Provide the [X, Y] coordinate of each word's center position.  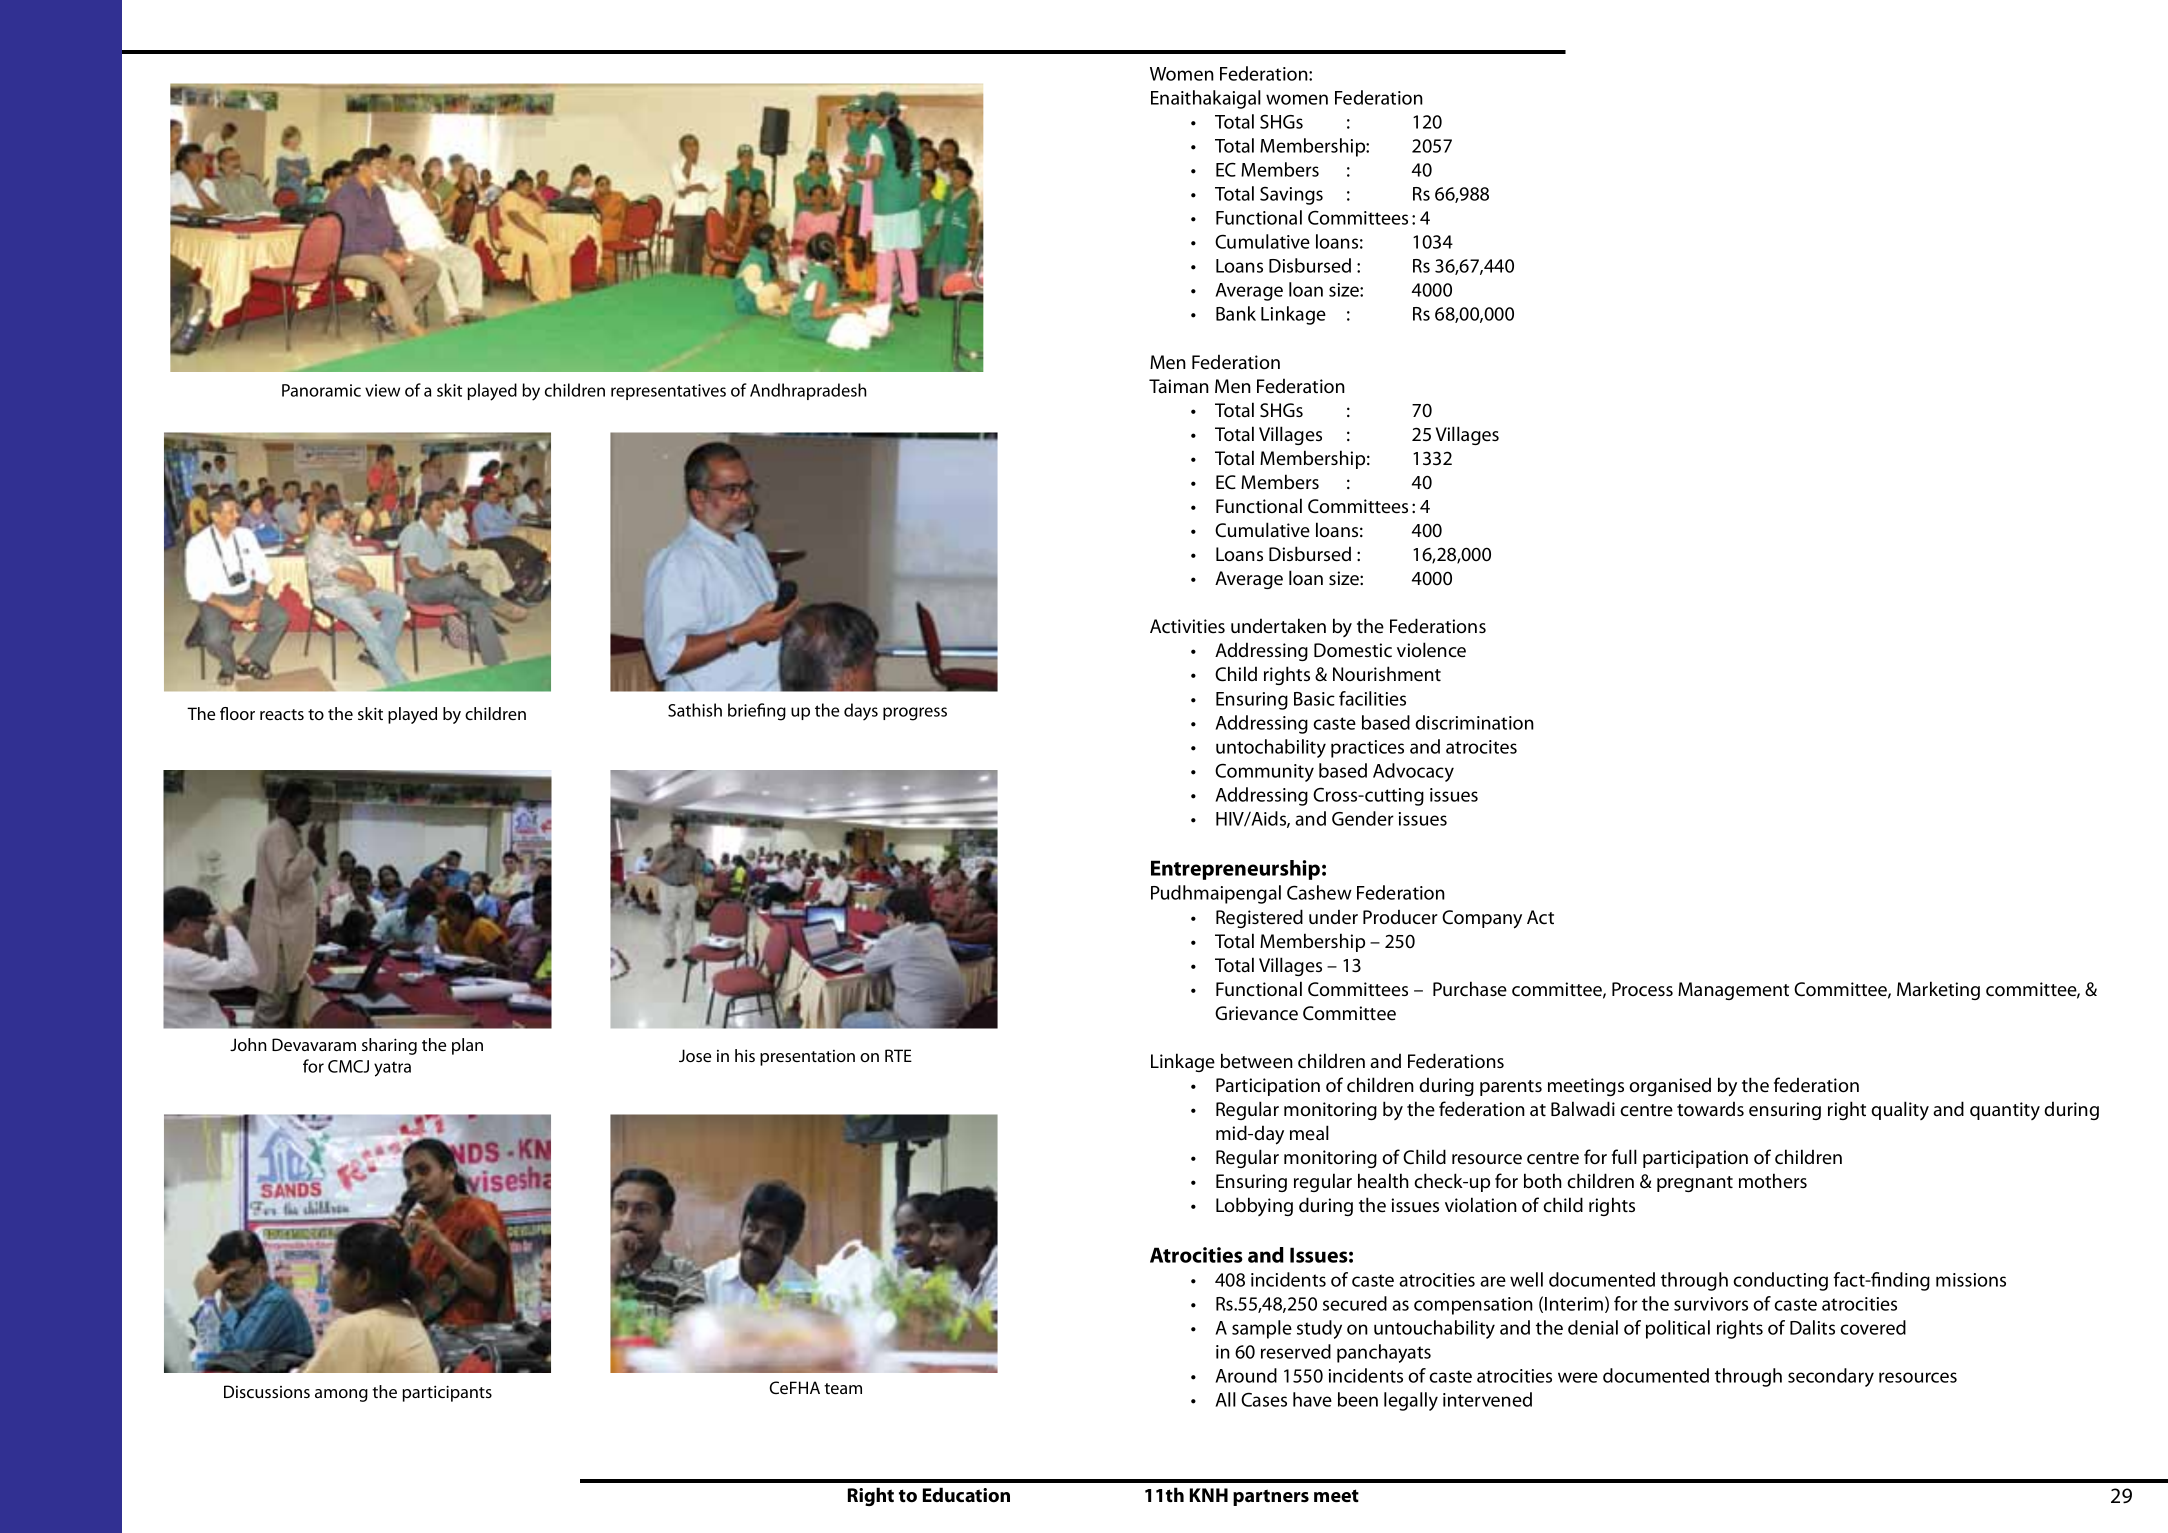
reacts [282, 714]
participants [447, 1393]
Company [1482, 919]
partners [1271, 1497]
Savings [1291, 195]
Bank [1236, 313]
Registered [1259, 918]
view [382, 390]
